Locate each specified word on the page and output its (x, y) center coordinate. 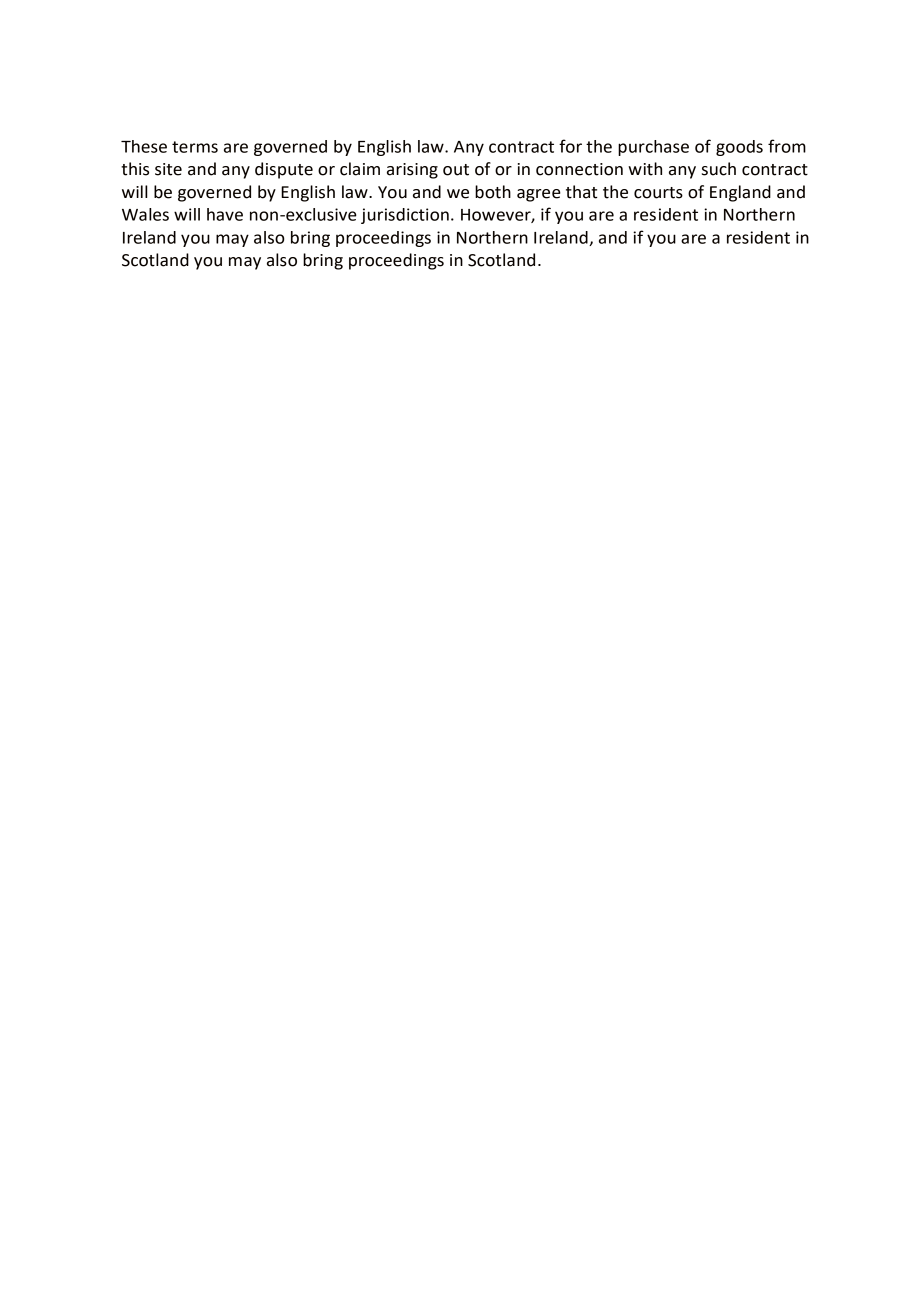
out (456, 170)
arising (412, 171)
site (168, 169)
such (719, 169)
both (493, 192)
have (225, 214)
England (740, 193)
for (570, 146)
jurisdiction (405, 216)
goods (739, 148)
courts (658, 193)
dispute (284, 170)
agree (539, 195)
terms (195, 147)
